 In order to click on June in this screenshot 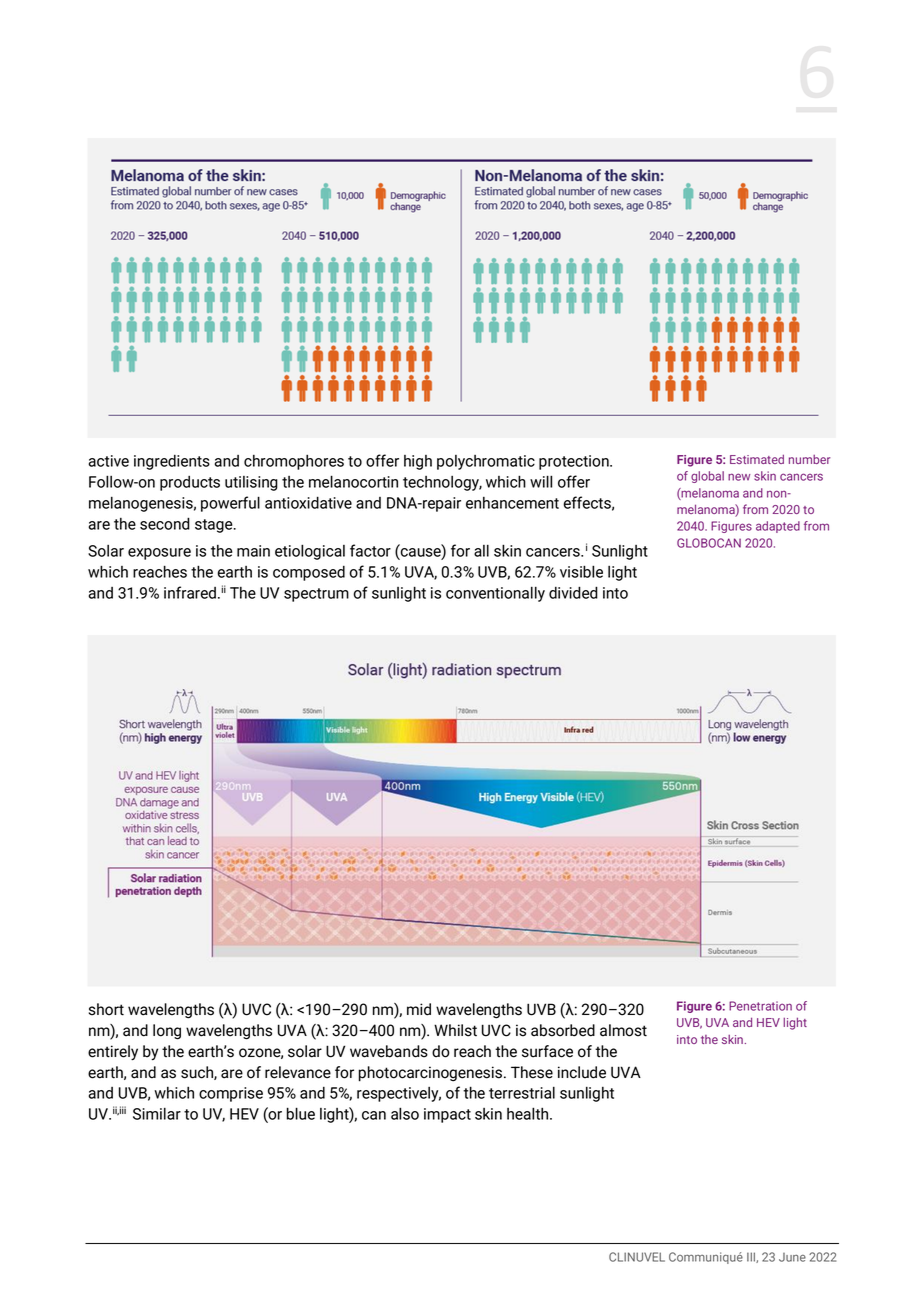, I will do `click(792, 1257)`.
